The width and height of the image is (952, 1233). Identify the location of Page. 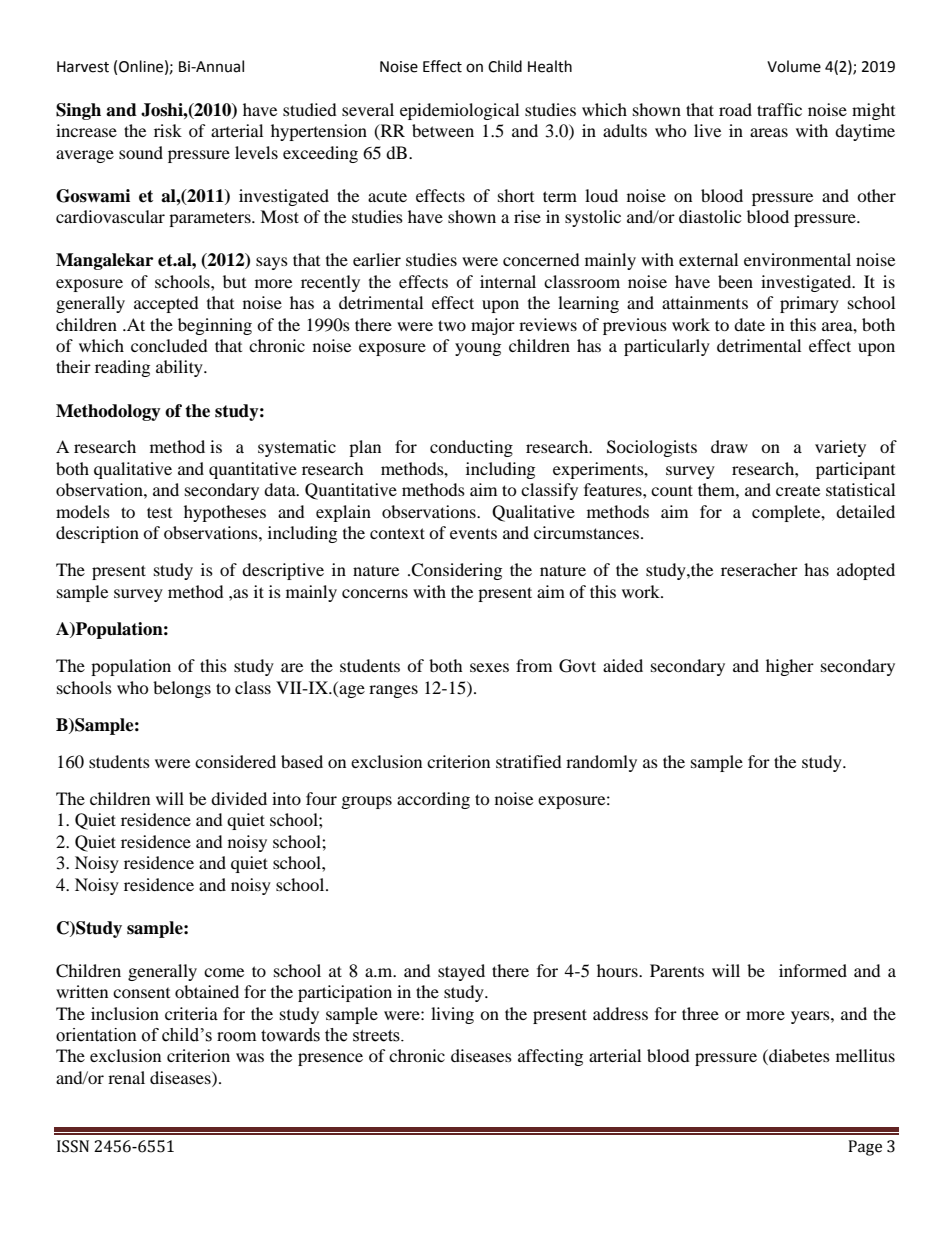
(865, 1148).
